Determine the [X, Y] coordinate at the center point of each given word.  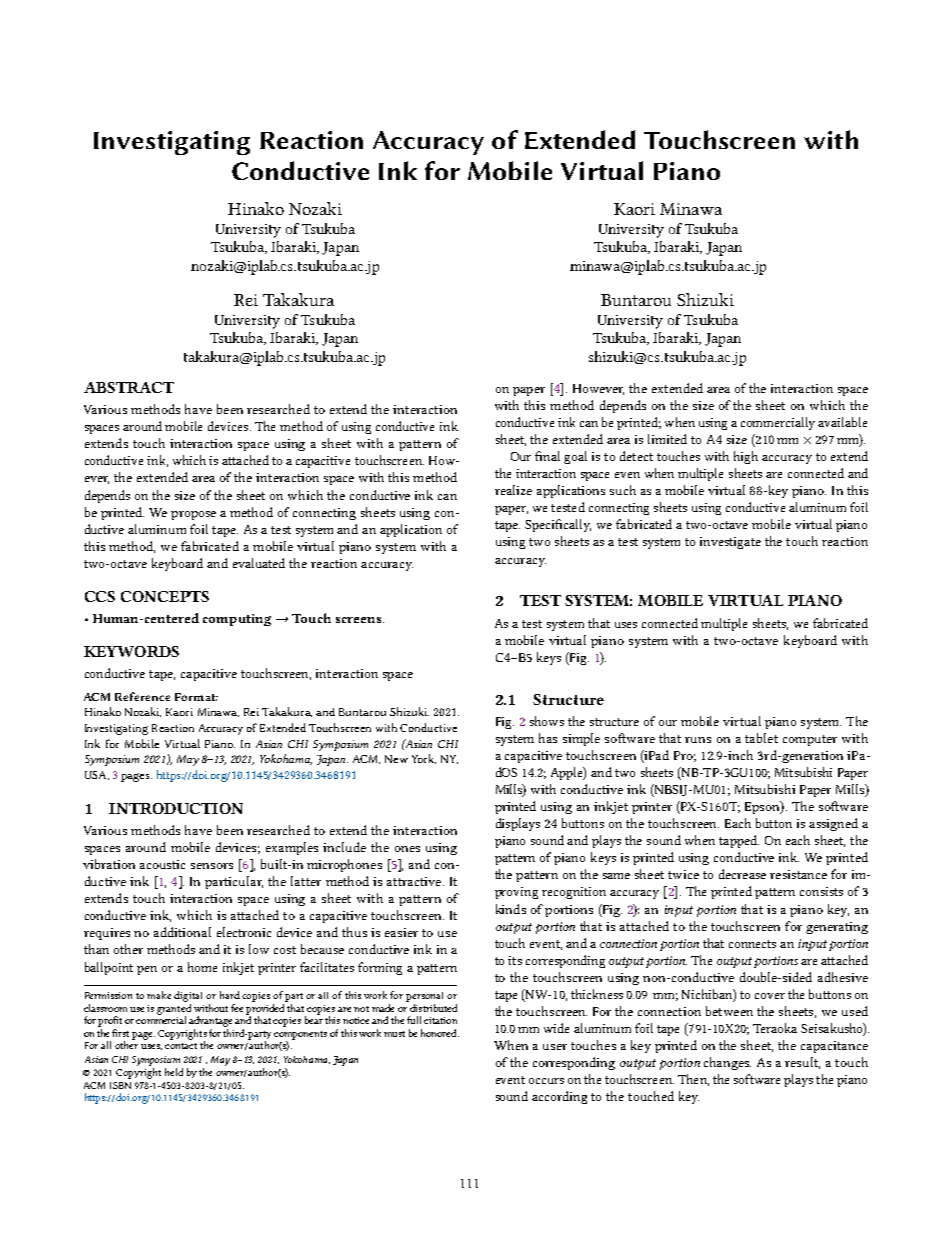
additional [182, 932]
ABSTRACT [129, 387]
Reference [142, 696]
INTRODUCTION [176, 808]
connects [752, 944]
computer [810, 740]
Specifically [558, 525]
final [547, 456]
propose [193, 515]
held [174, 1072]
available [842, 422]
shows [547, 721]
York [424, 759]
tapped [739, 841]
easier [401, 932]
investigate [730, 543]
